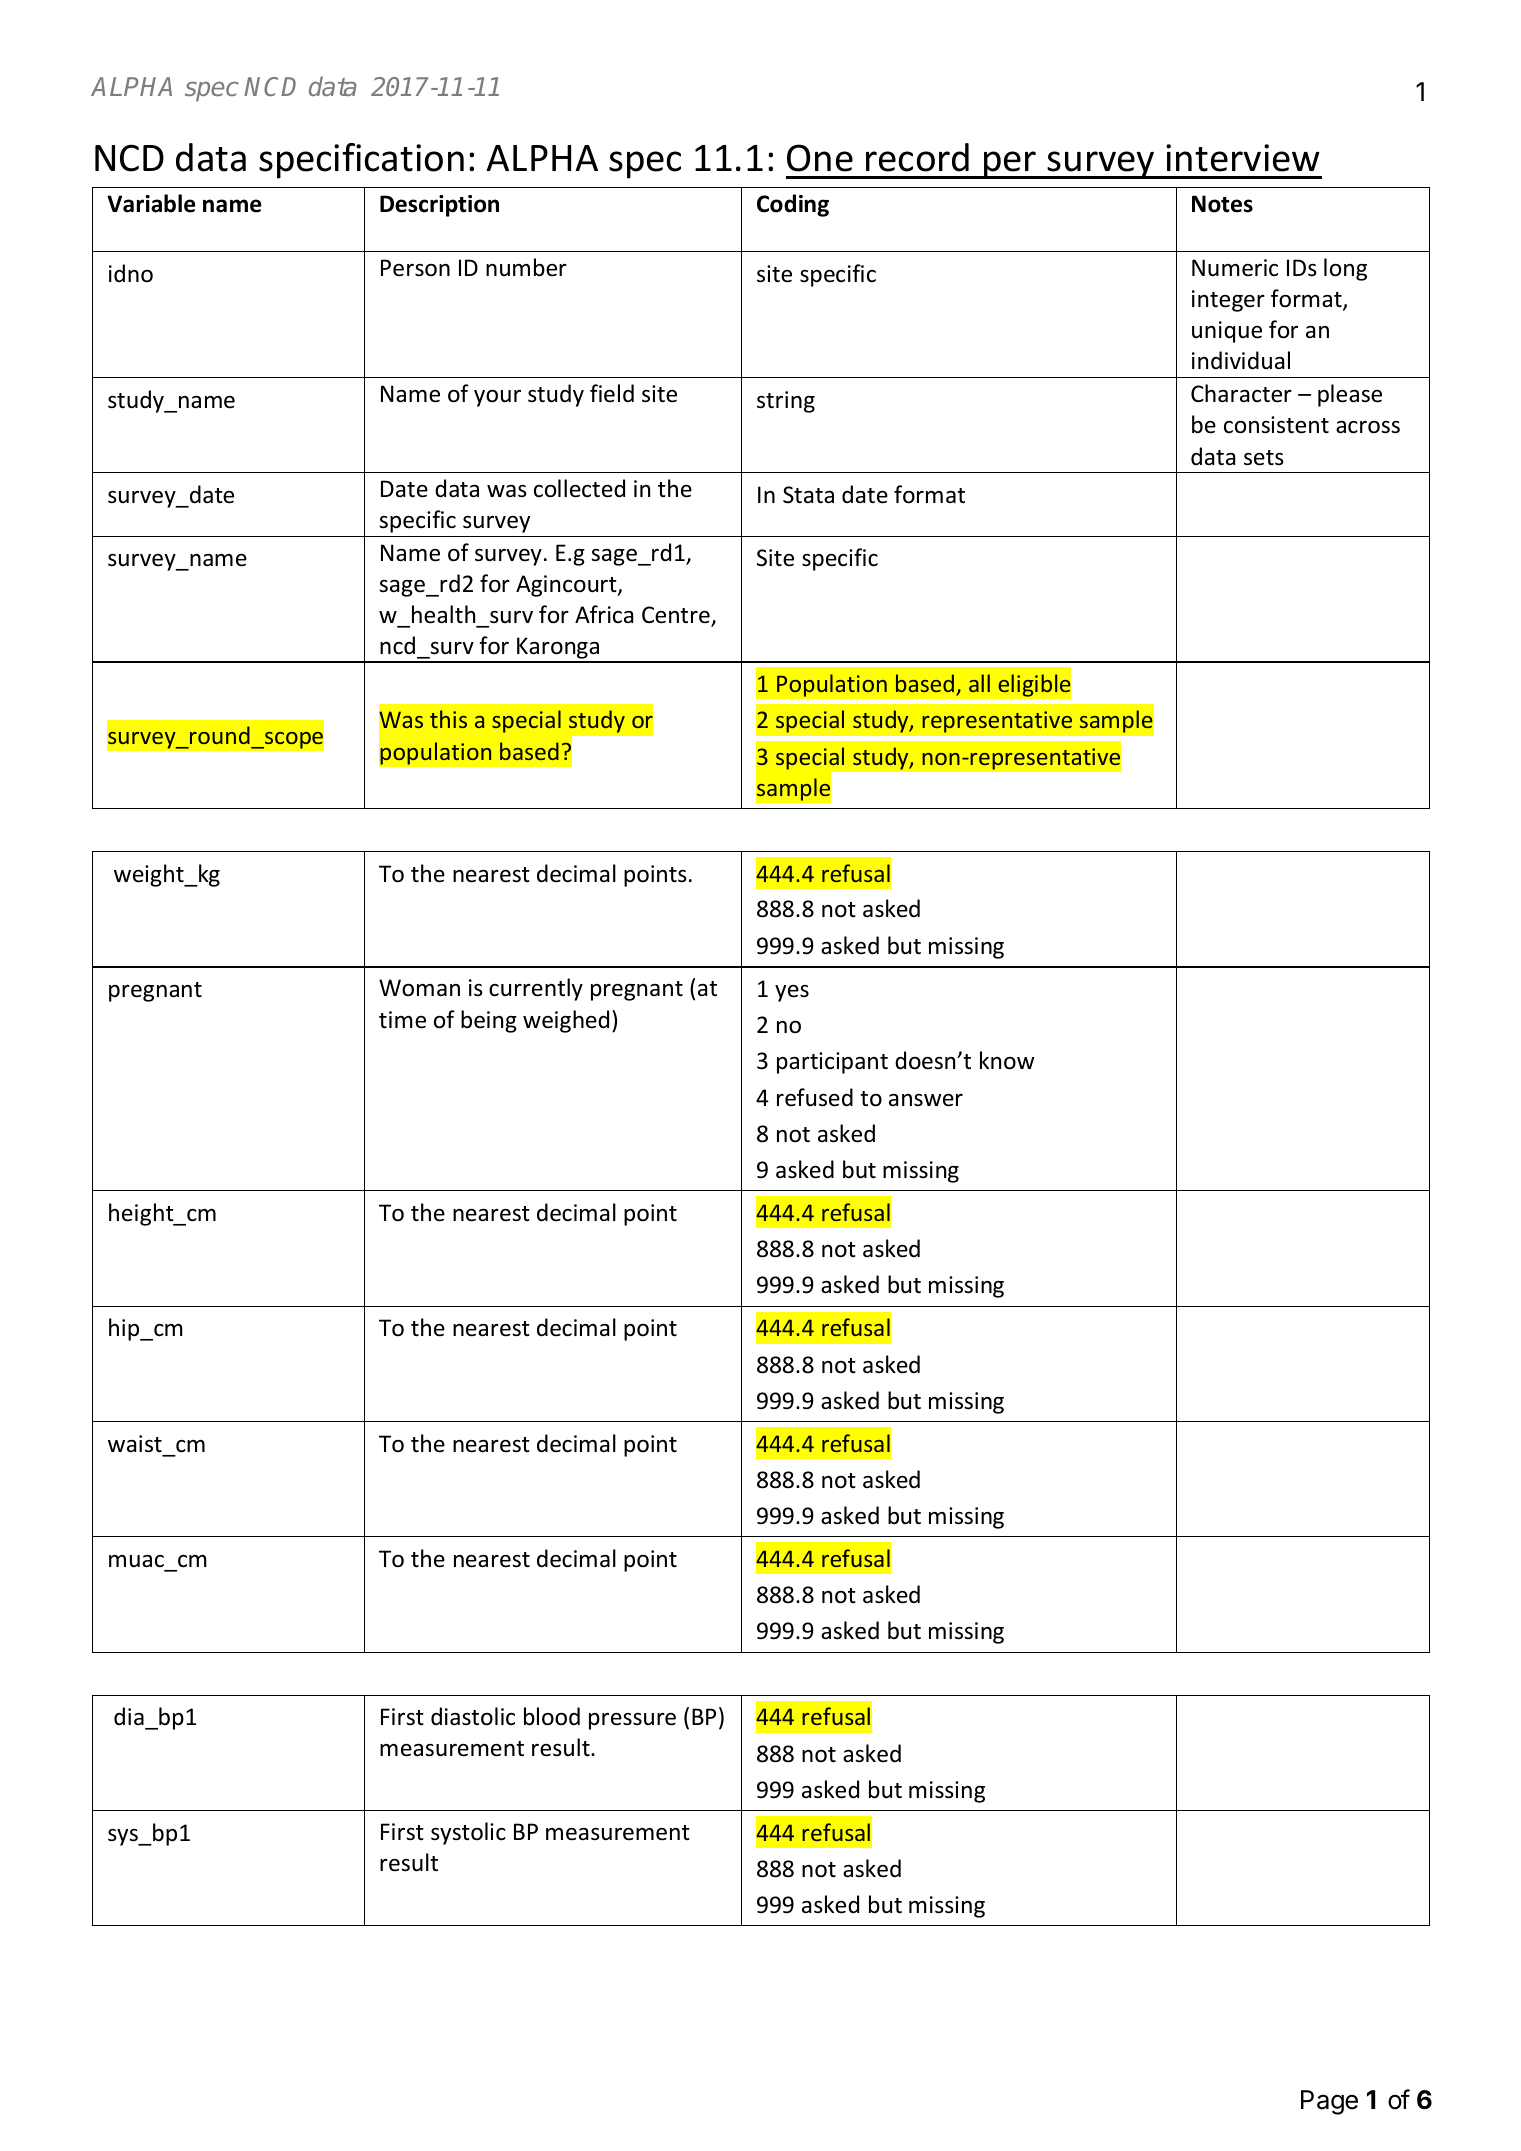  What do you see at coordinates (1222, 204) in the image?
I see `Notes` at bounding box center [1222, 204].
